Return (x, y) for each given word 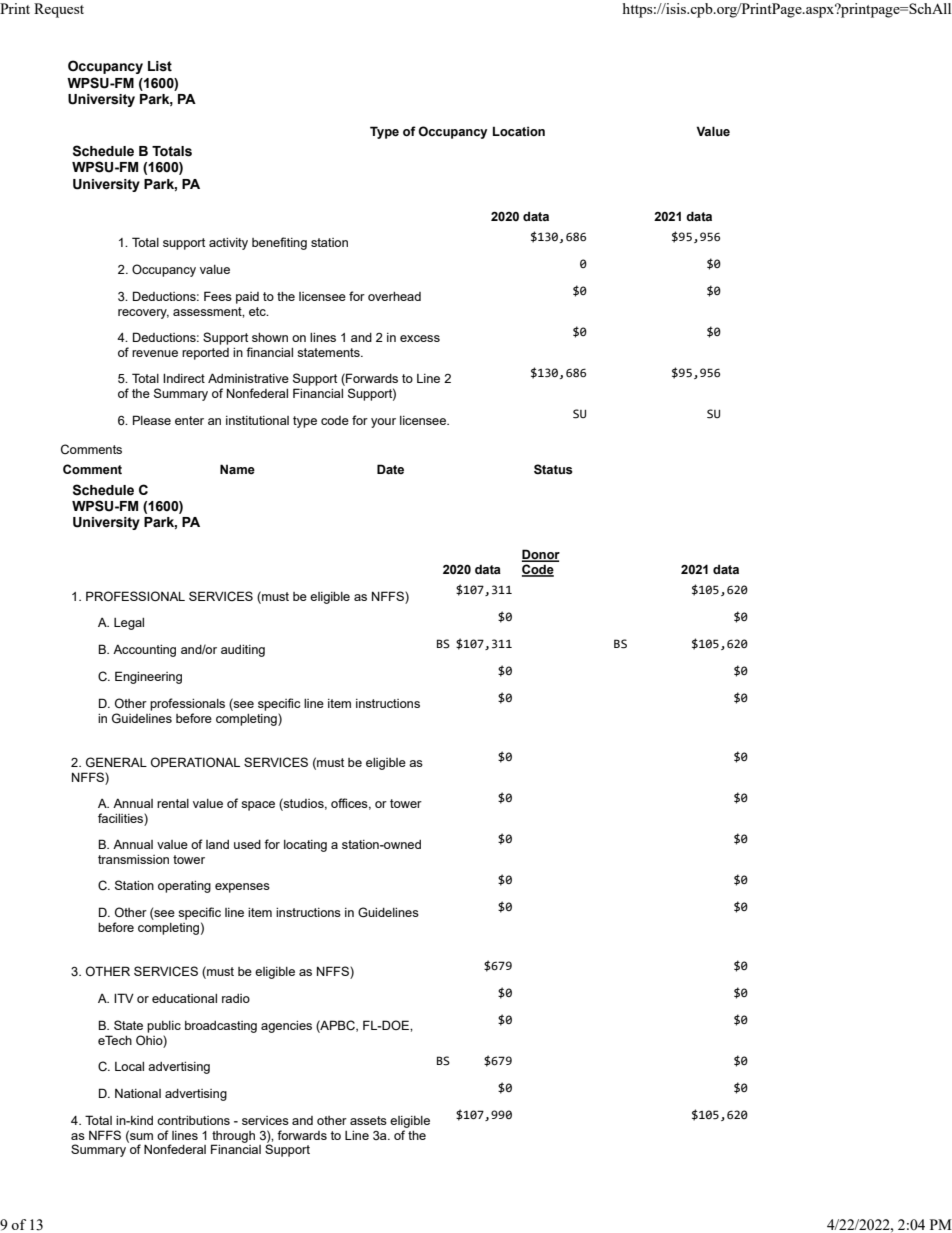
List (160, 66)
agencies (286, 1027)
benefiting (279, 243)
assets (368, 1120)
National (138, 1093)
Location (519, 131)
